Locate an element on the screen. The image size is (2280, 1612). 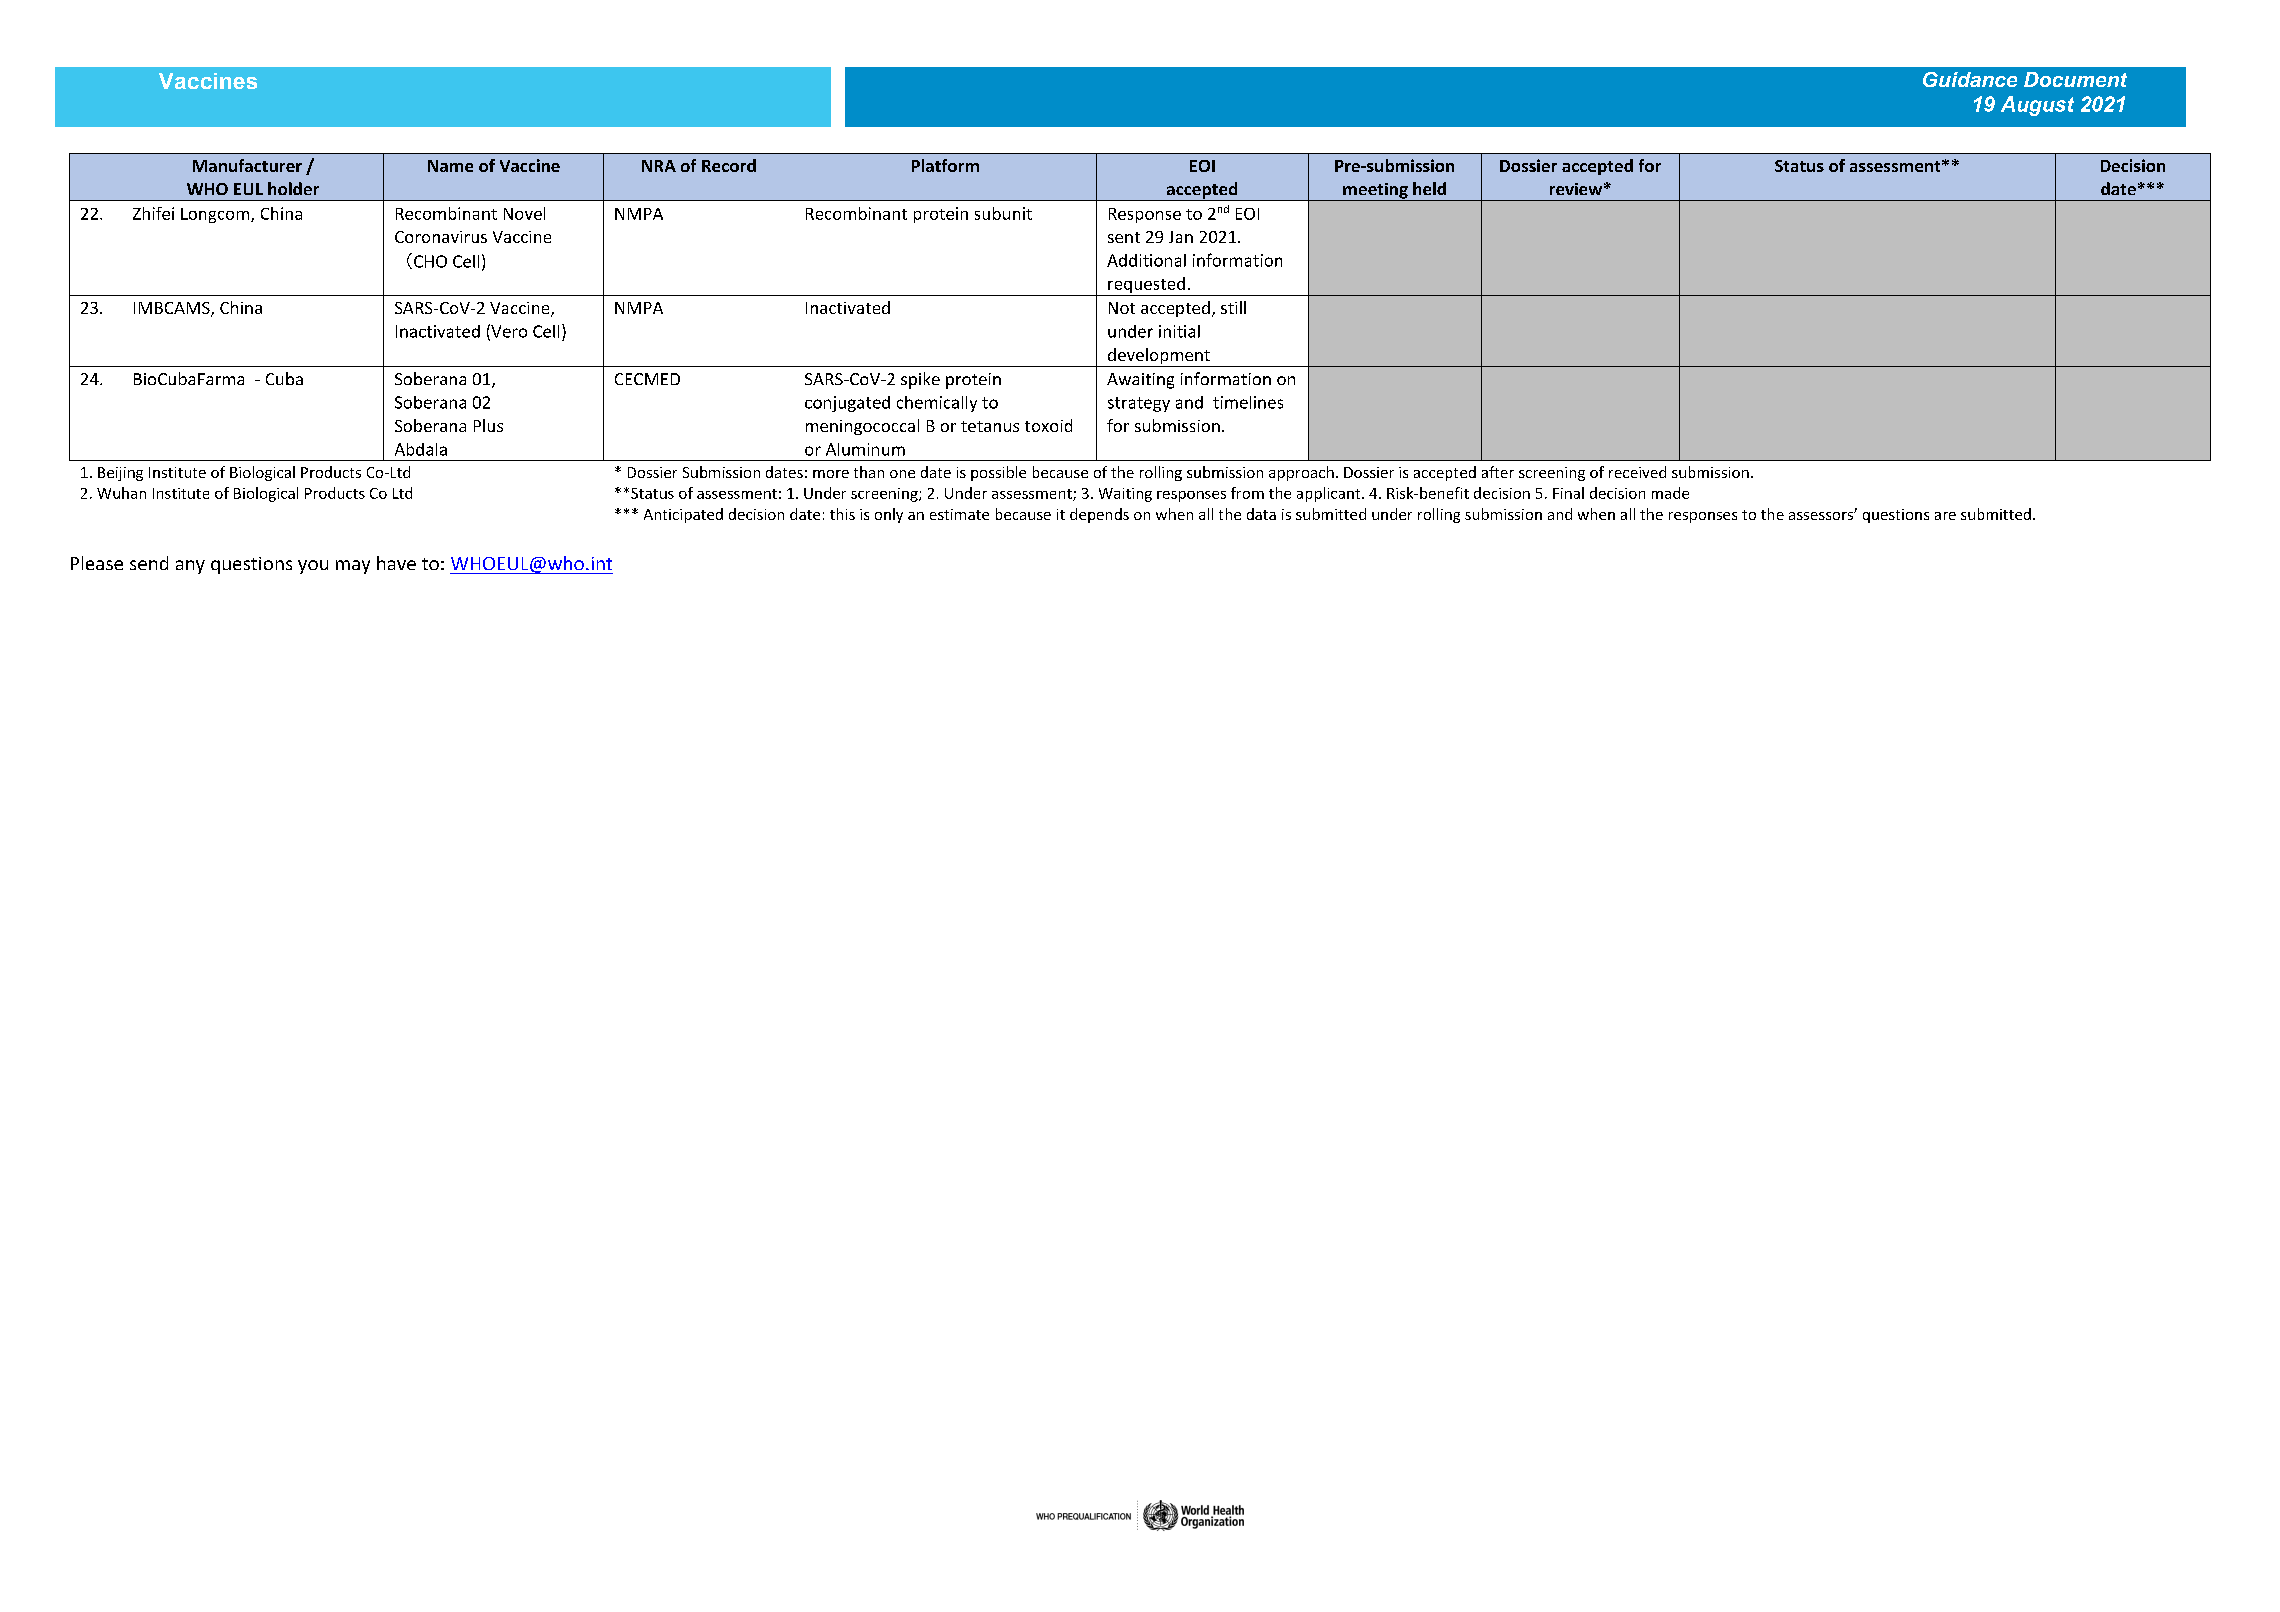
strategy is located at coordinates (1139, 404).
